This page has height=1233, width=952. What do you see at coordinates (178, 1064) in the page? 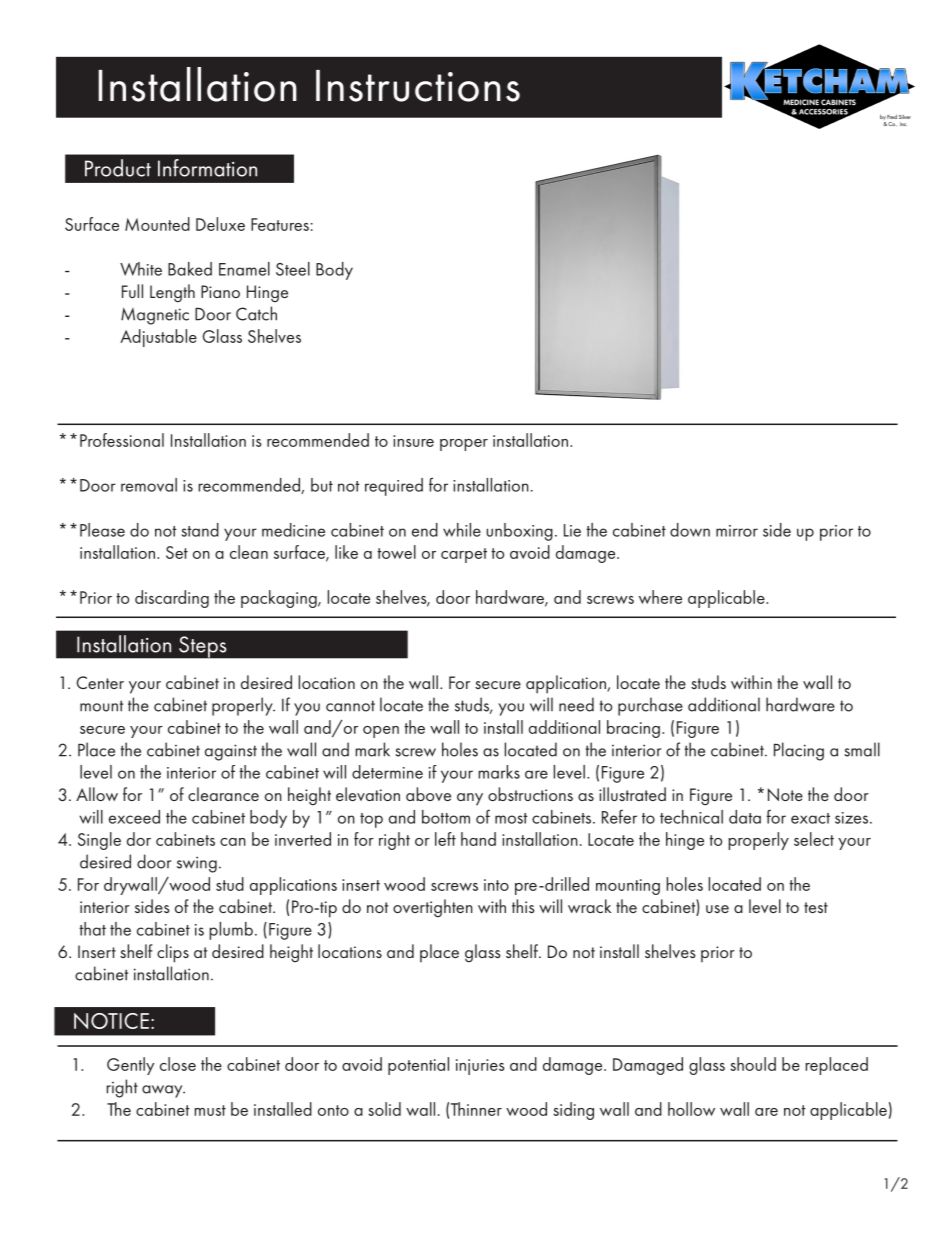
I see `close` at bounding box center [178, 1064].
